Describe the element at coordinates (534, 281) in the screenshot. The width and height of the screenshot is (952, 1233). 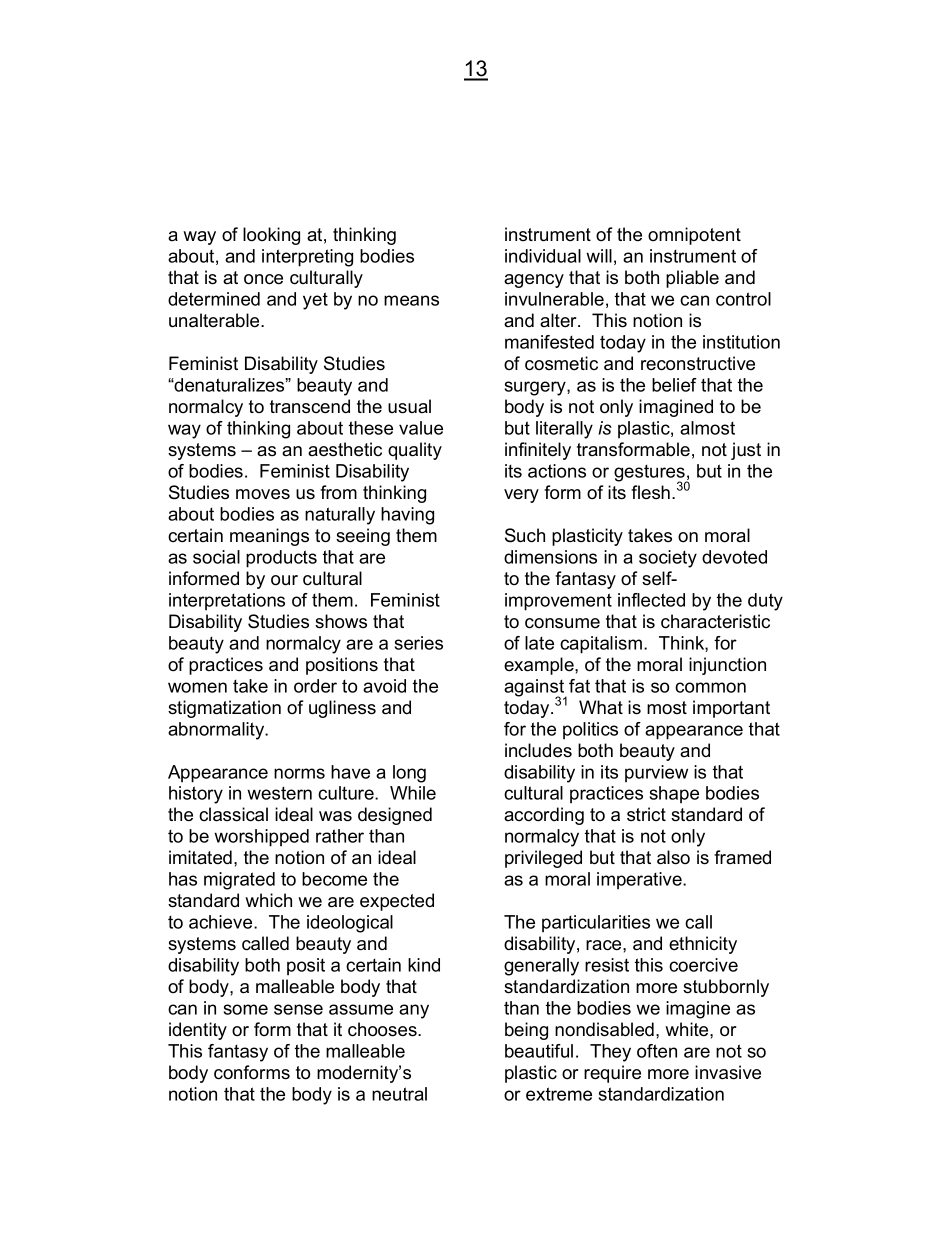
I see `agency` at that location.
